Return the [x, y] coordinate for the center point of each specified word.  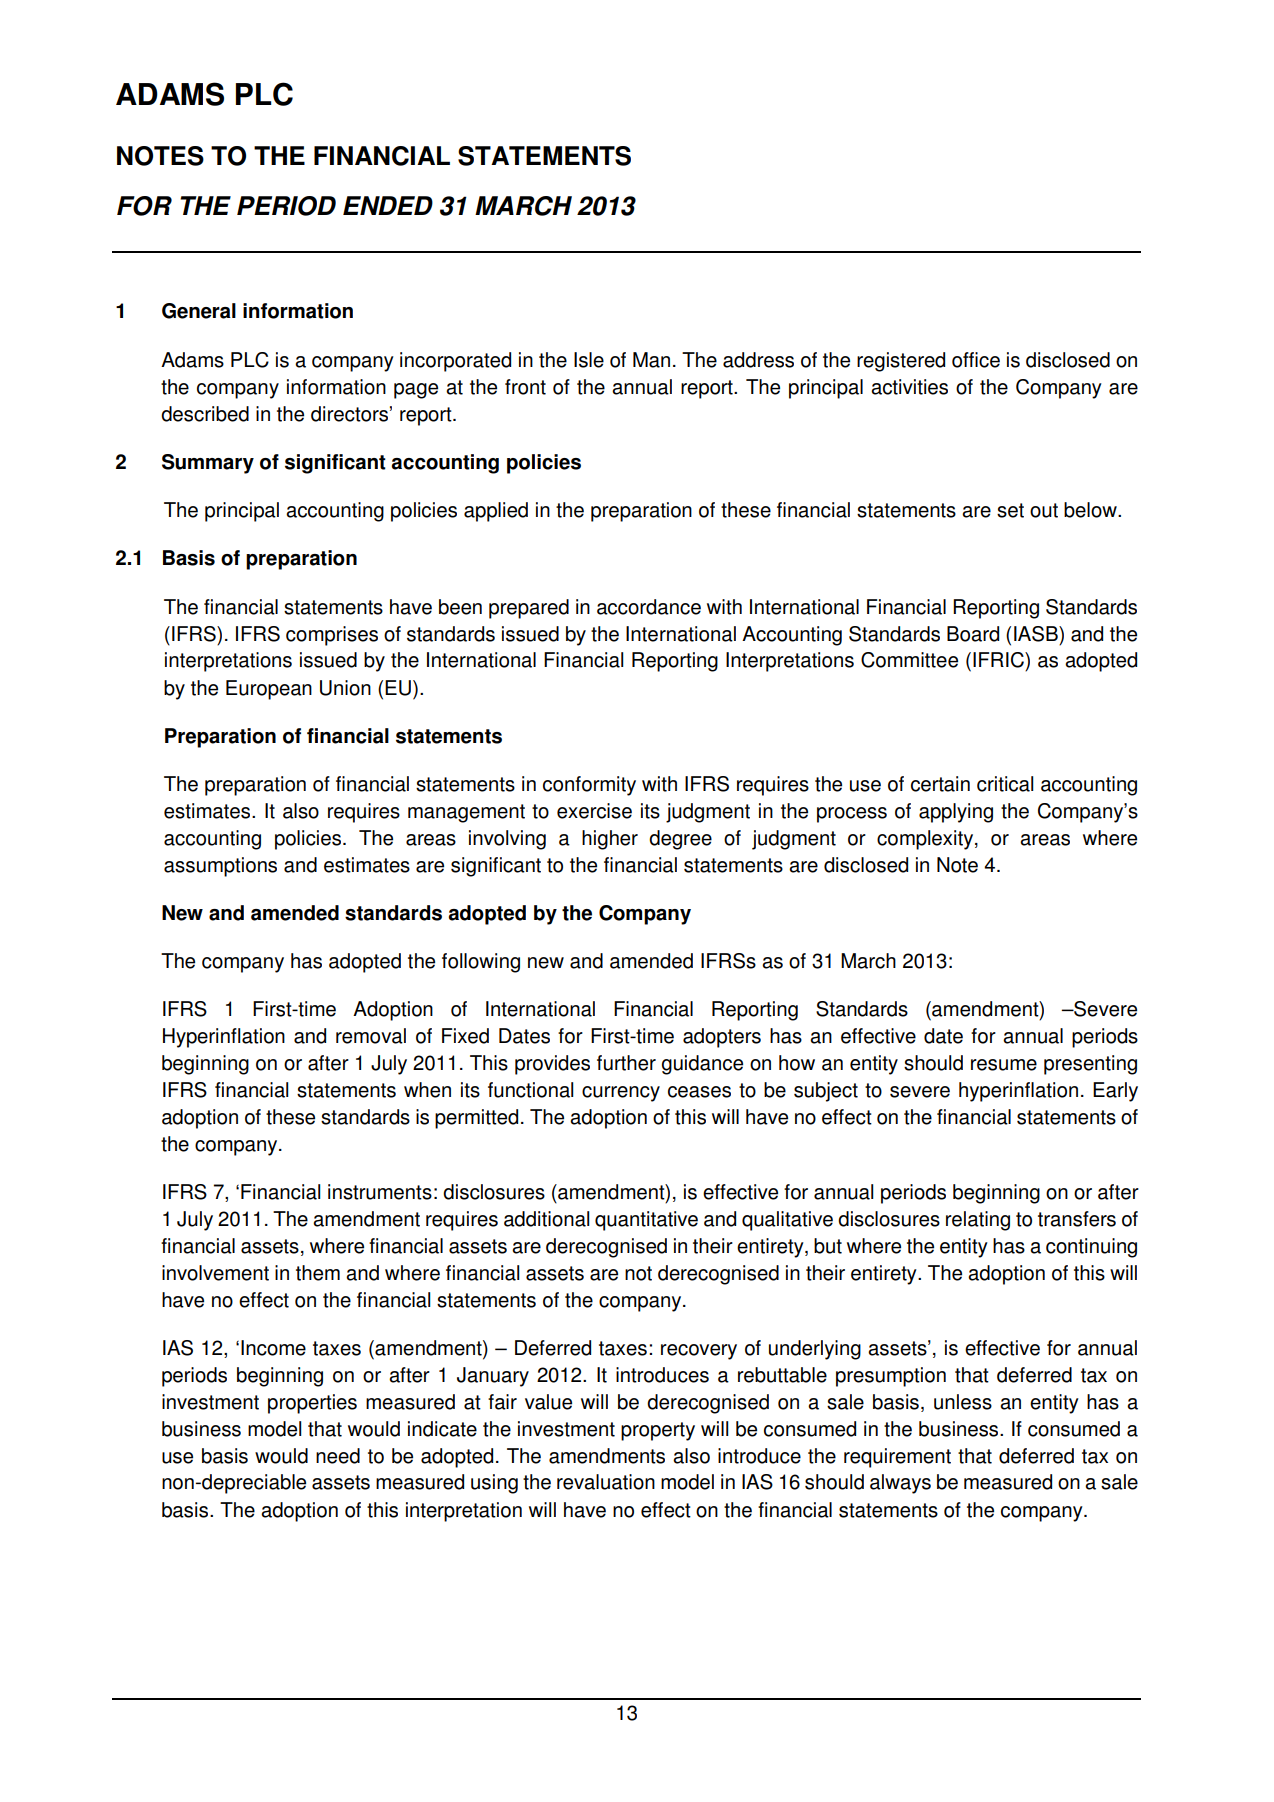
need [338, 1456]
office [976, 360]
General [199, 311]
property [658, 1431]
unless [963, 1402]
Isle [589, 360]
